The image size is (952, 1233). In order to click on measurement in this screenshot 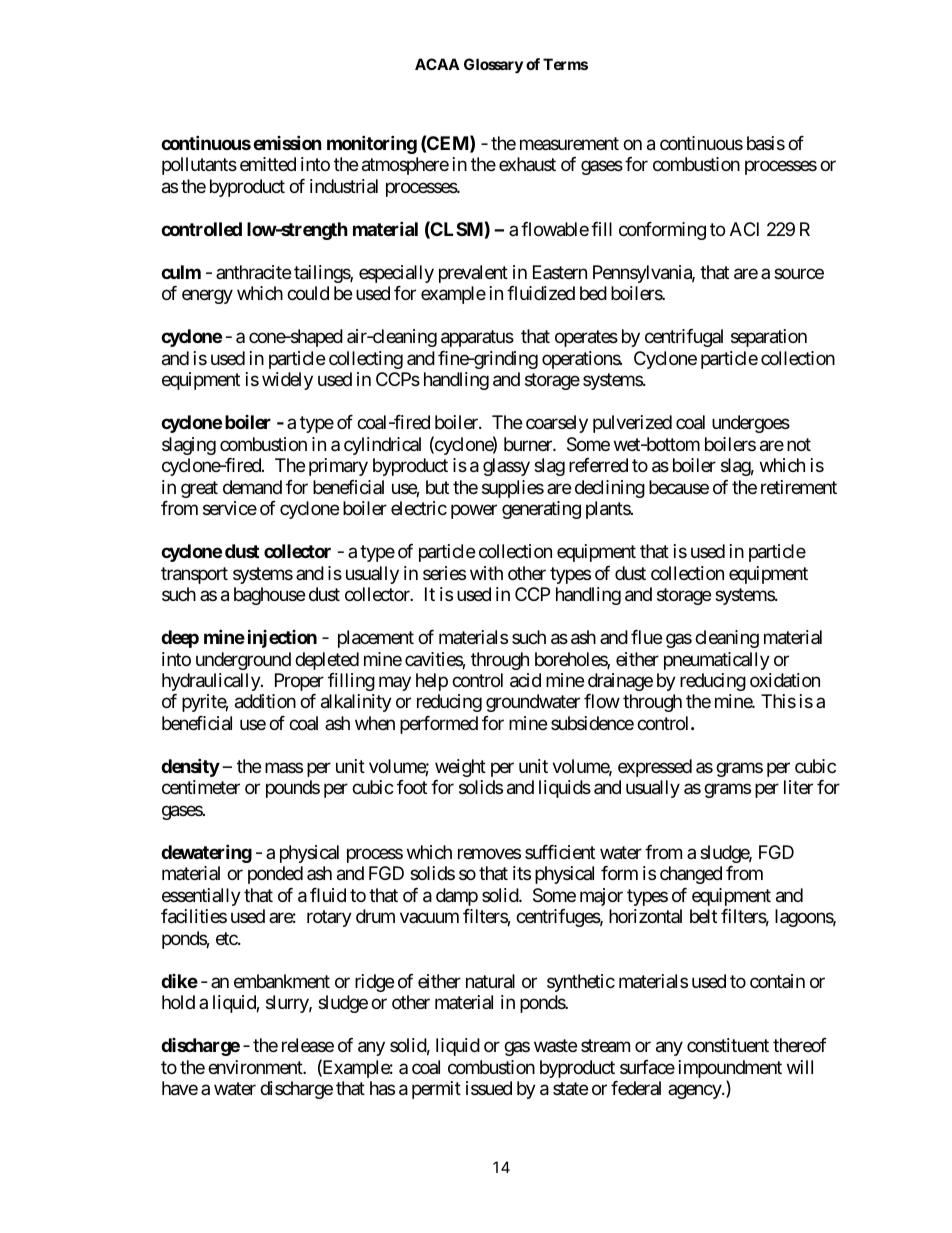, I will do `click(569, 143)`.
